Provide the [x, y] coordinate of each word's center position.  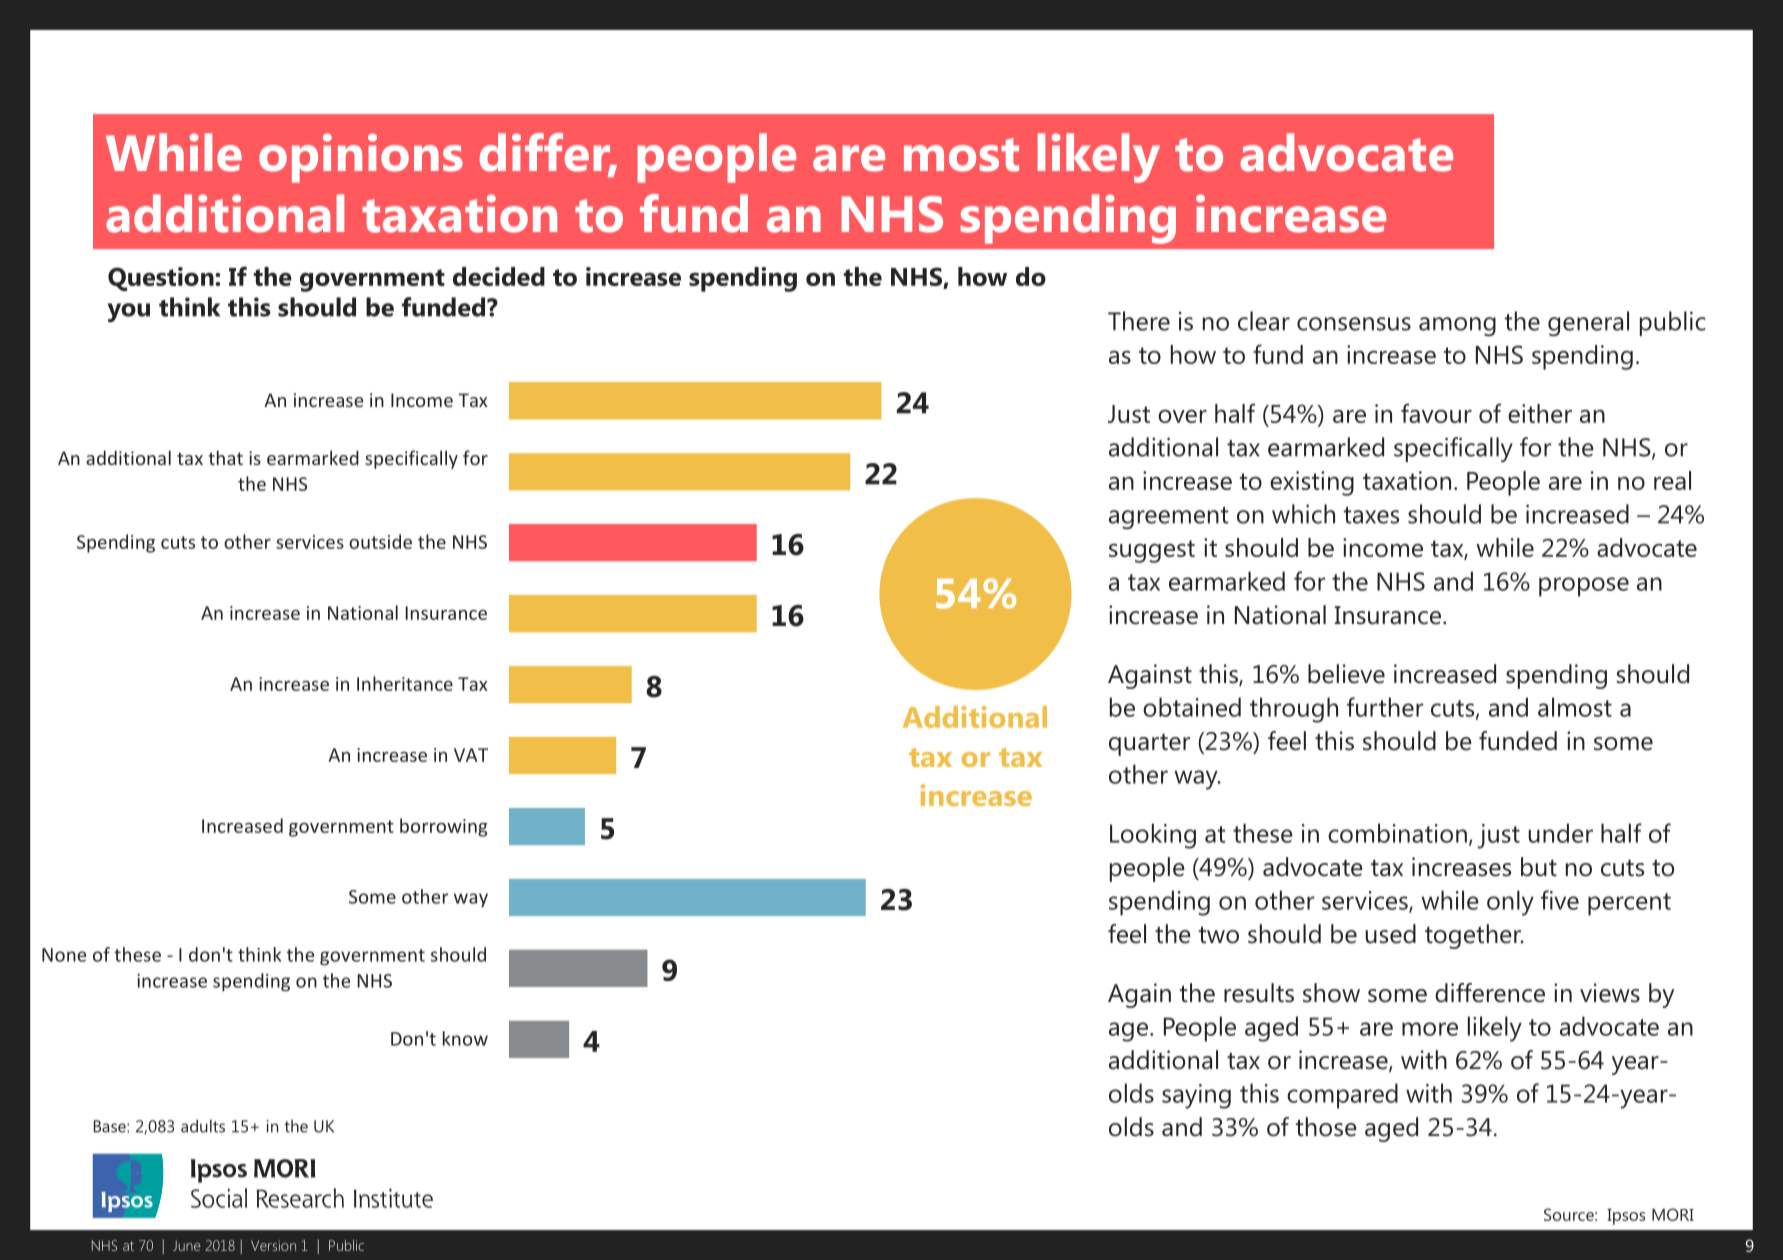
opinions [361, 158]
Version [273, 1245]
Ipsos [1626, 1217]
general [1588, 323]
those [1326, 1127]
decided [499, 276]
